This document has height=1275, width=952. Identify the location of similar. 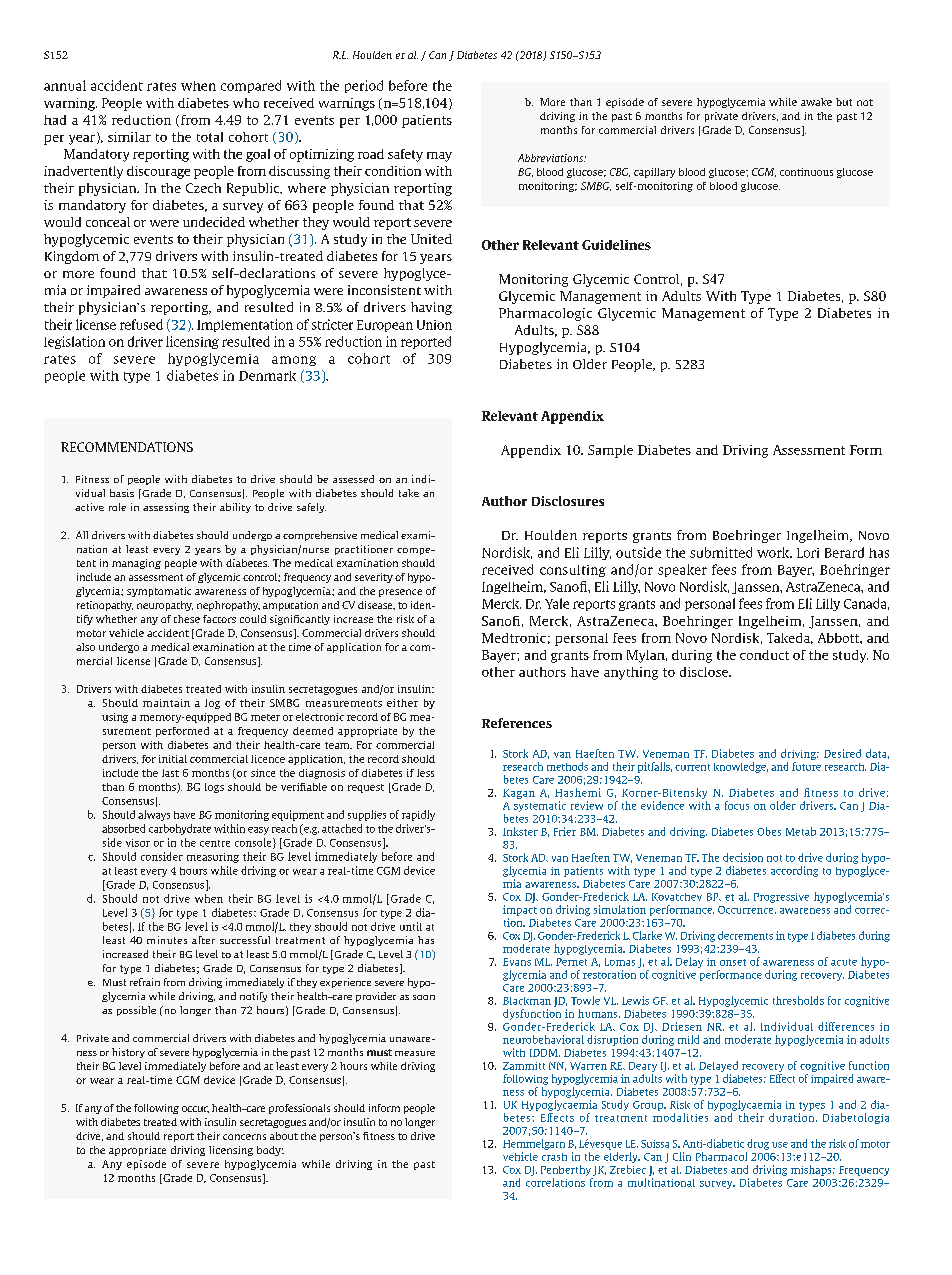
(129, 137).
